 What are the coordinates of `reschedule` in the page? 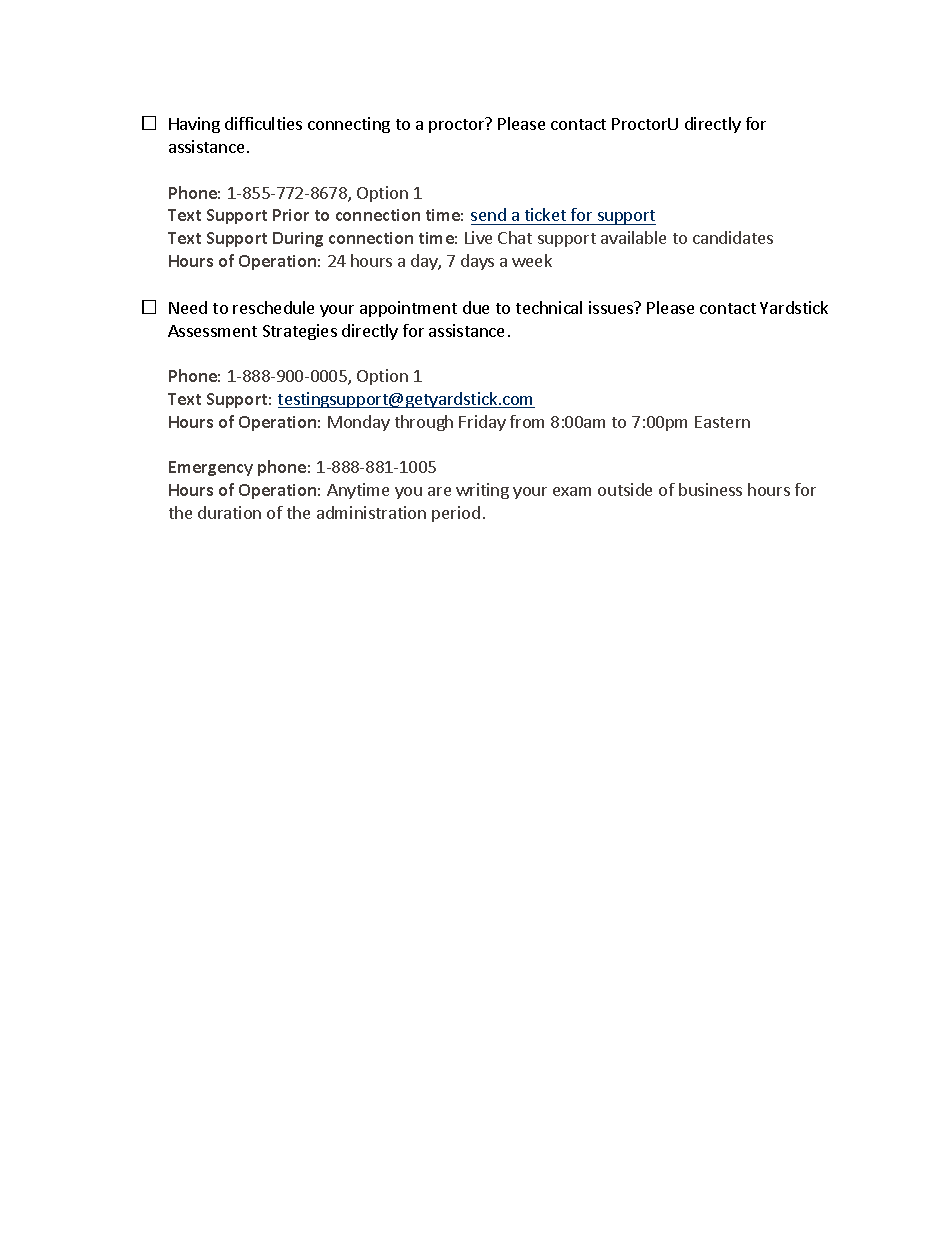 It's located at (273, 307).
